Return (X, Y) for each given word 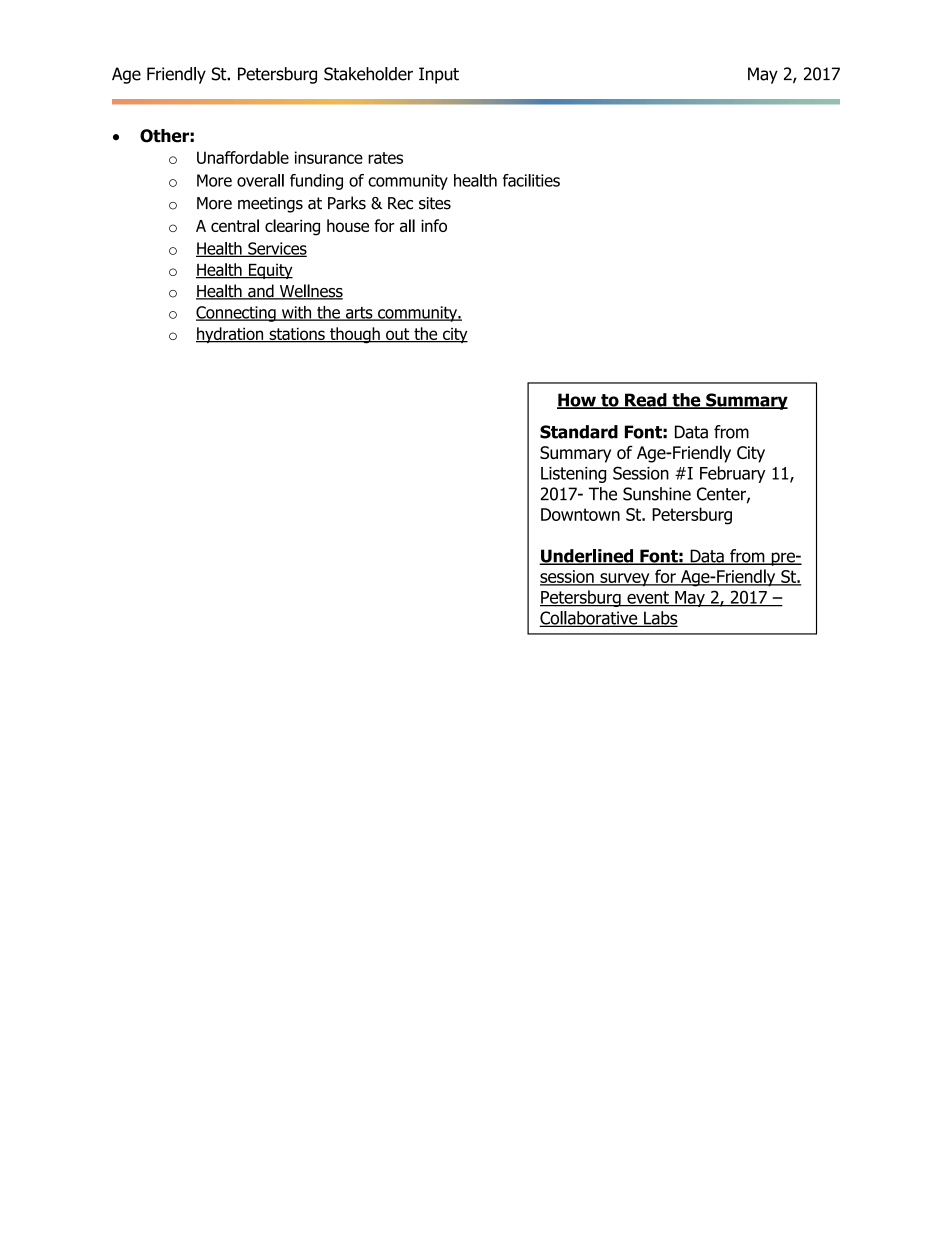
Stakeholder (368, 74)
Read (646, 401)
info (434, 225)
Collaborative (589, 619)
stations (297, 335)
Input (439, 75)
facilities (531, 180)
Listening (573, 475)
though (355, 335)
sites (435, 203)
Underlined (587, 557)
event (648, 598)
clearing (292, 227)
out (398, 335)
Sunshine (657, 494)
